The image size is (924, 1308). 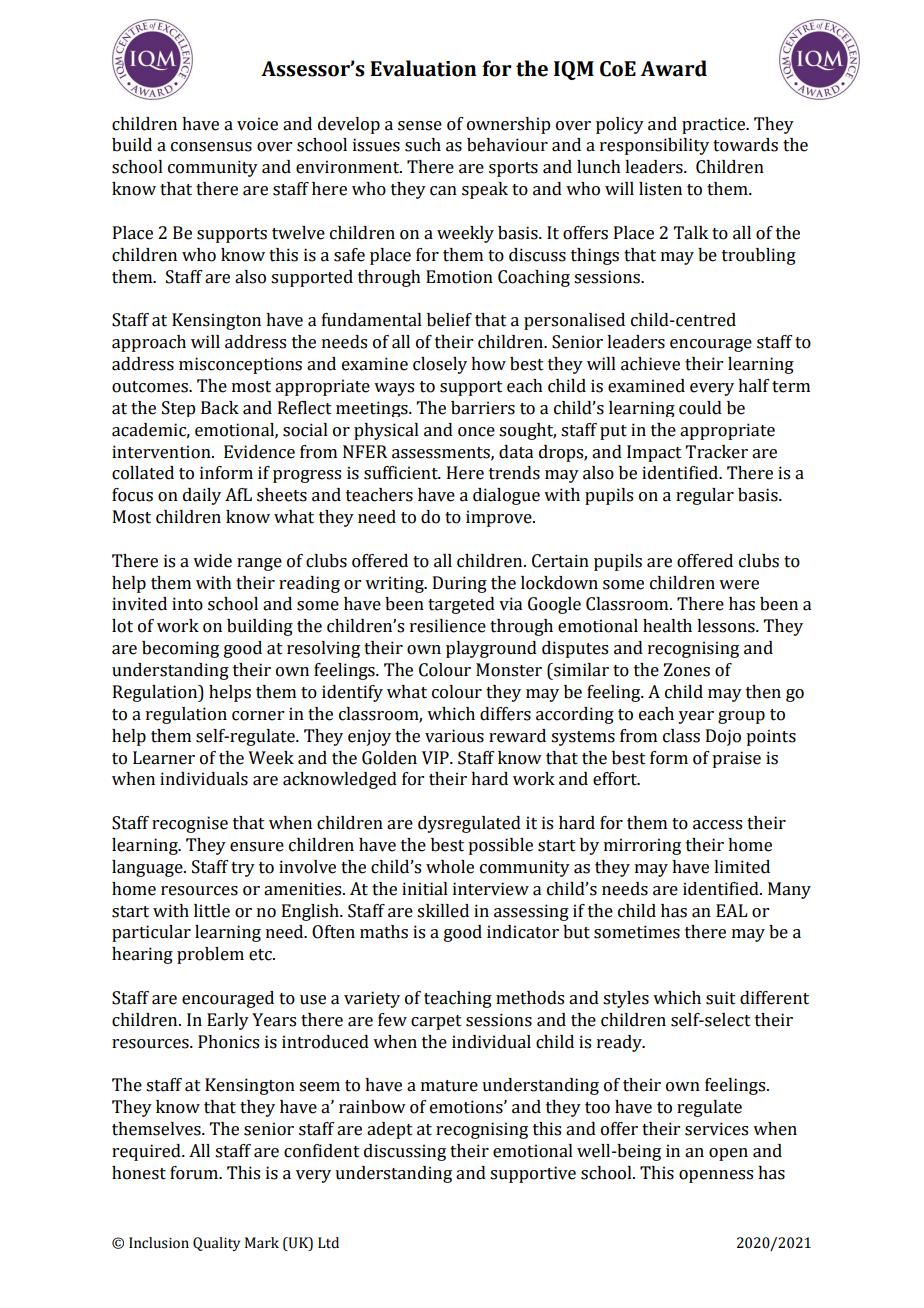 I want to click on daily, so click(x=202, y=496).
